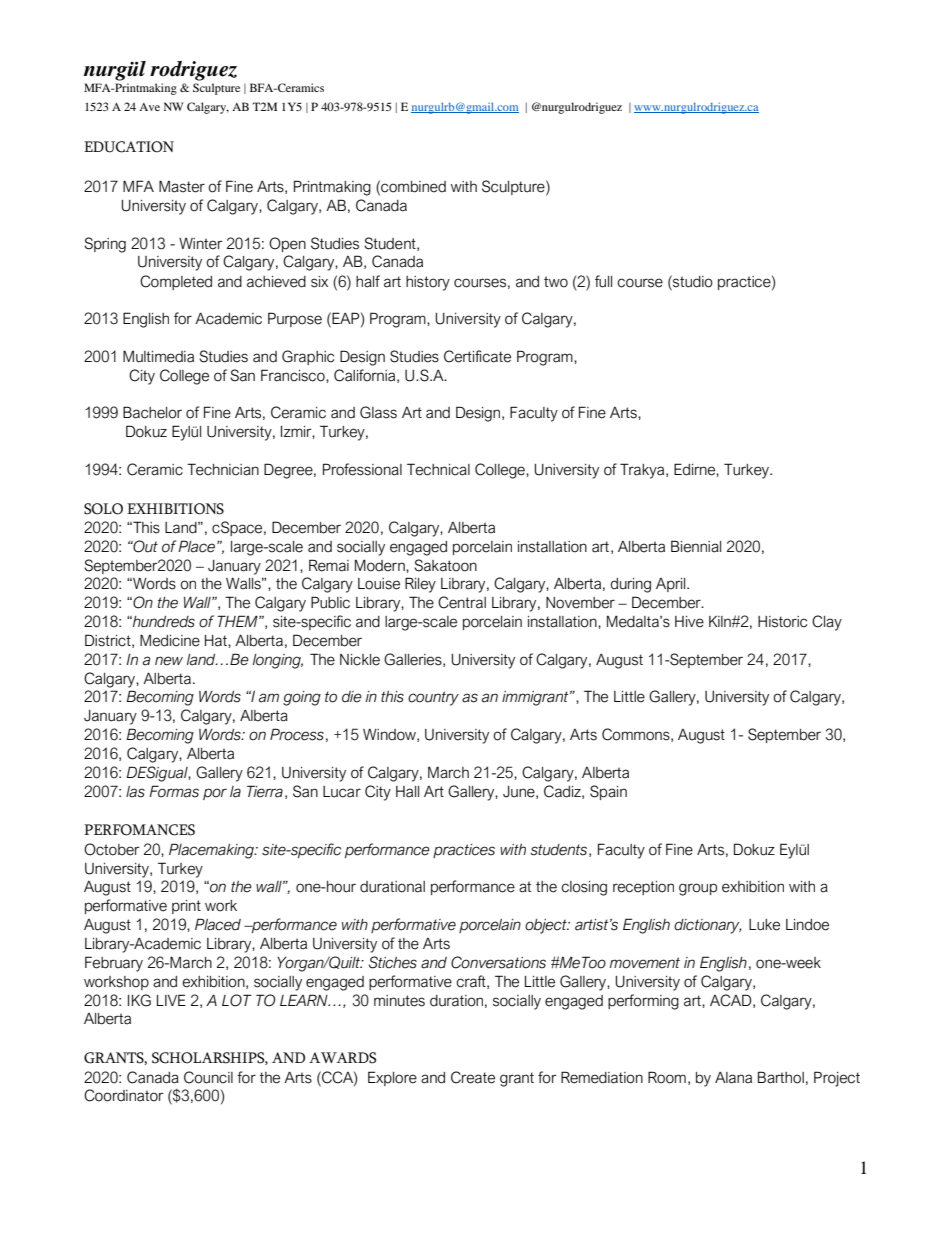 This screenshot has width=952, height=1233. What do you see at coordinates (782, 622) in the screenshot?
I see `Historic` at bounding box center [782, 622].
